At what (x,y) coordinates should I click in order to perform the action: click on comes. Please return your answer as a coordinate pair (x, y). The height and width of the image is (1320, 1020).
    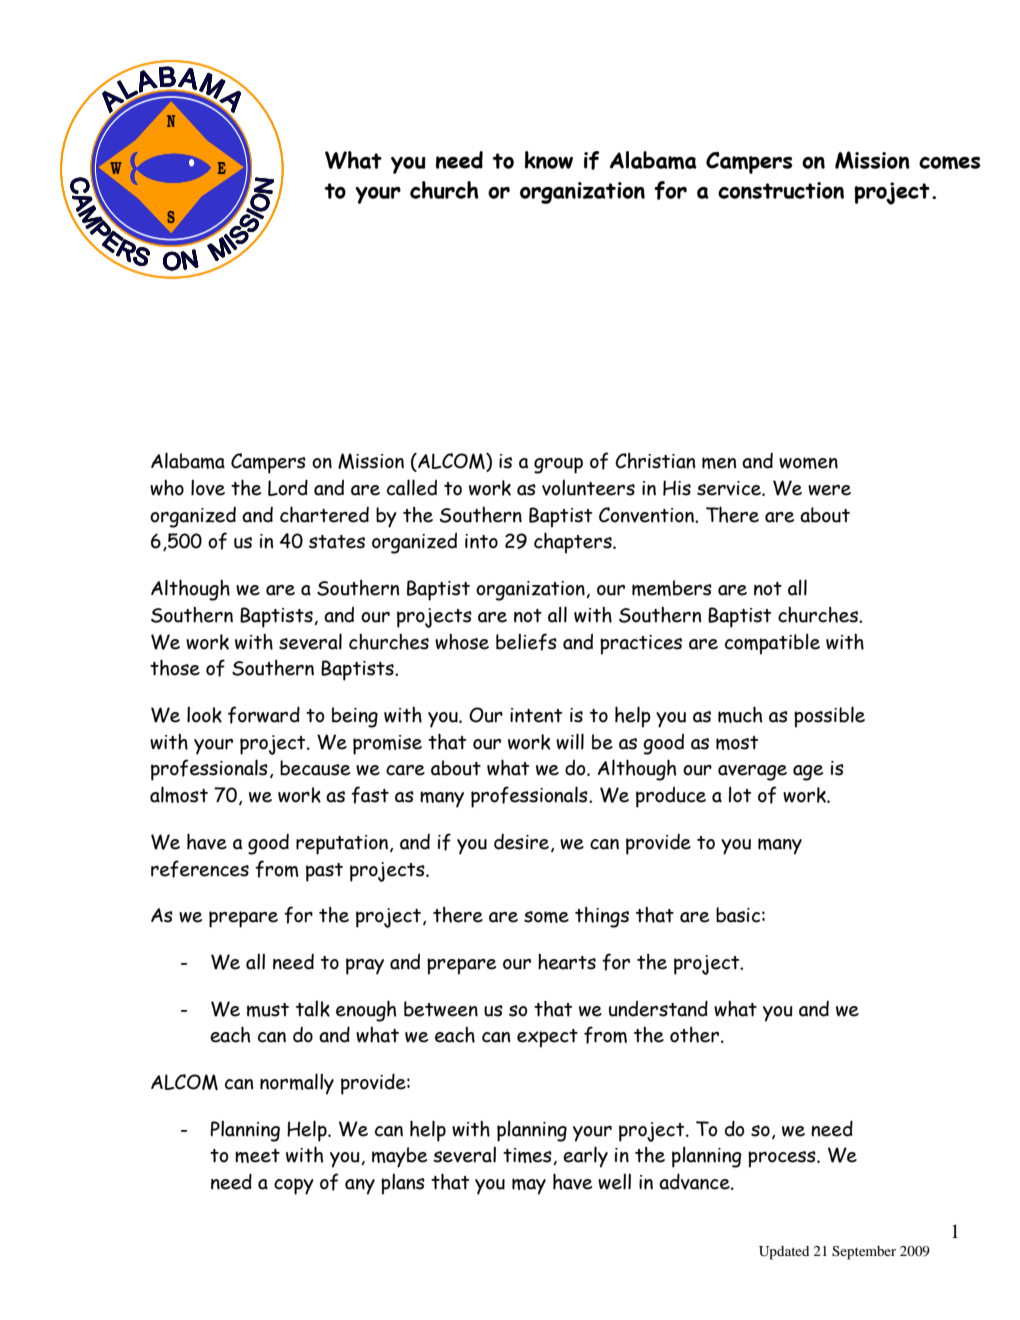
    Looking at the image, I should click on (949, 163).
